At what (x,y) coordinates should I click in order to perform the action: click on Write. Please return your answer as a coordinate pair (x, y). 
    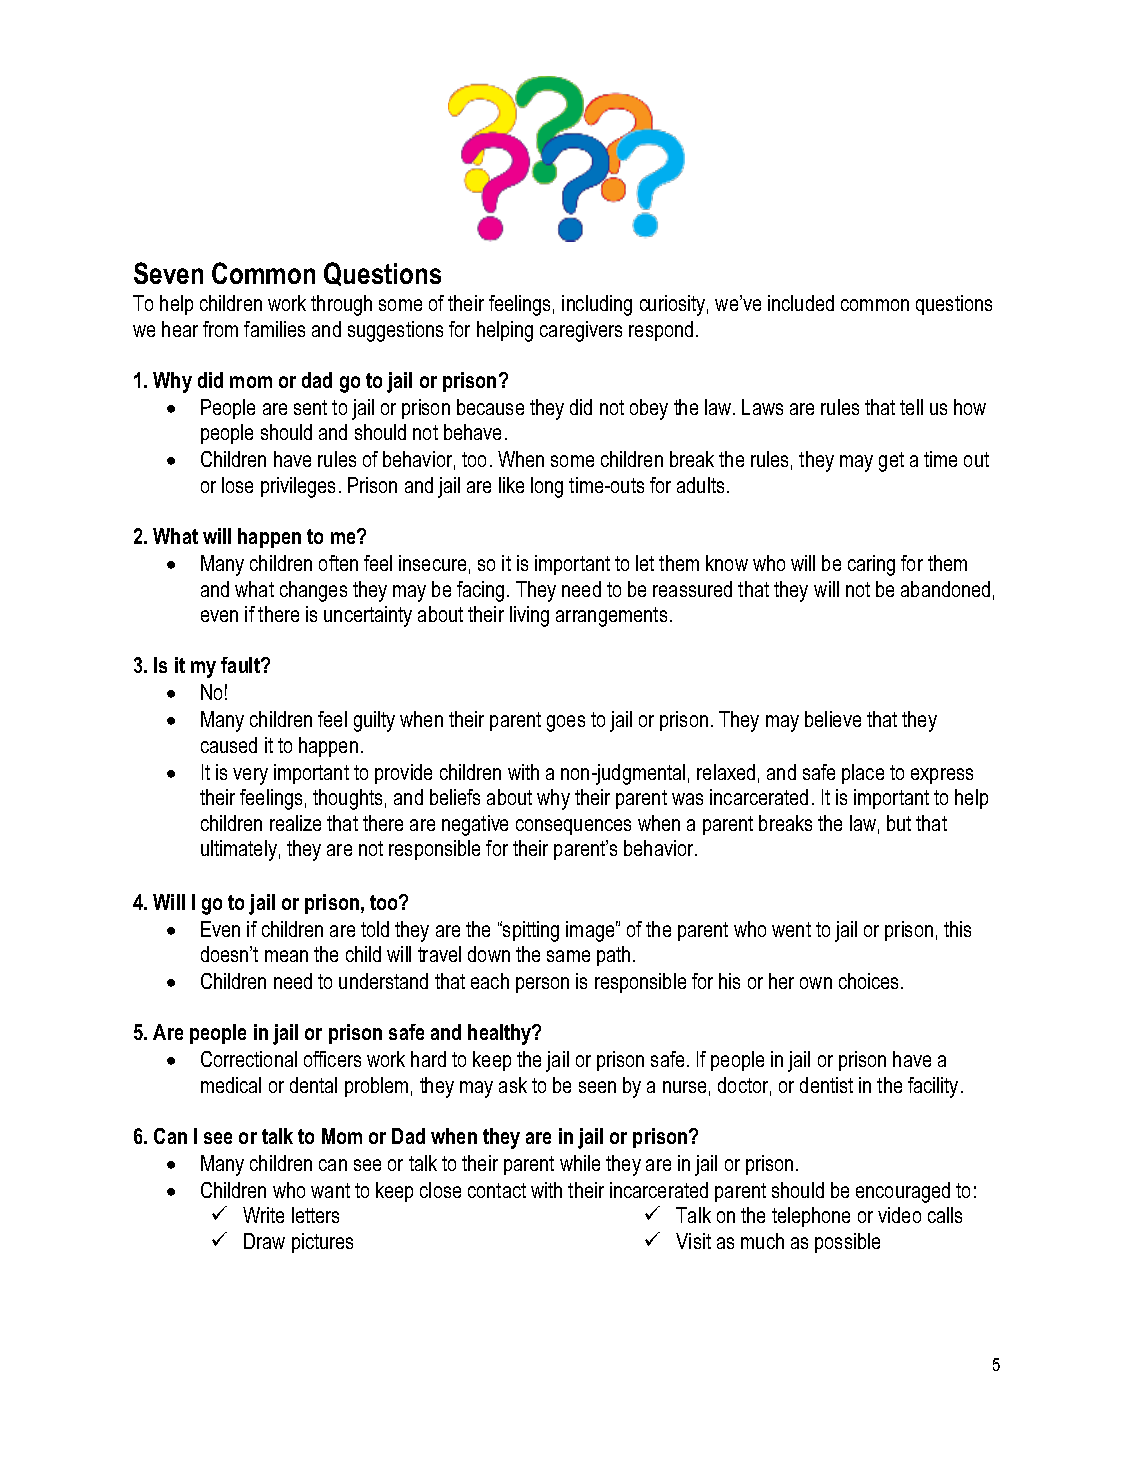
    Looking at the image, I should click on (263, 1215).
